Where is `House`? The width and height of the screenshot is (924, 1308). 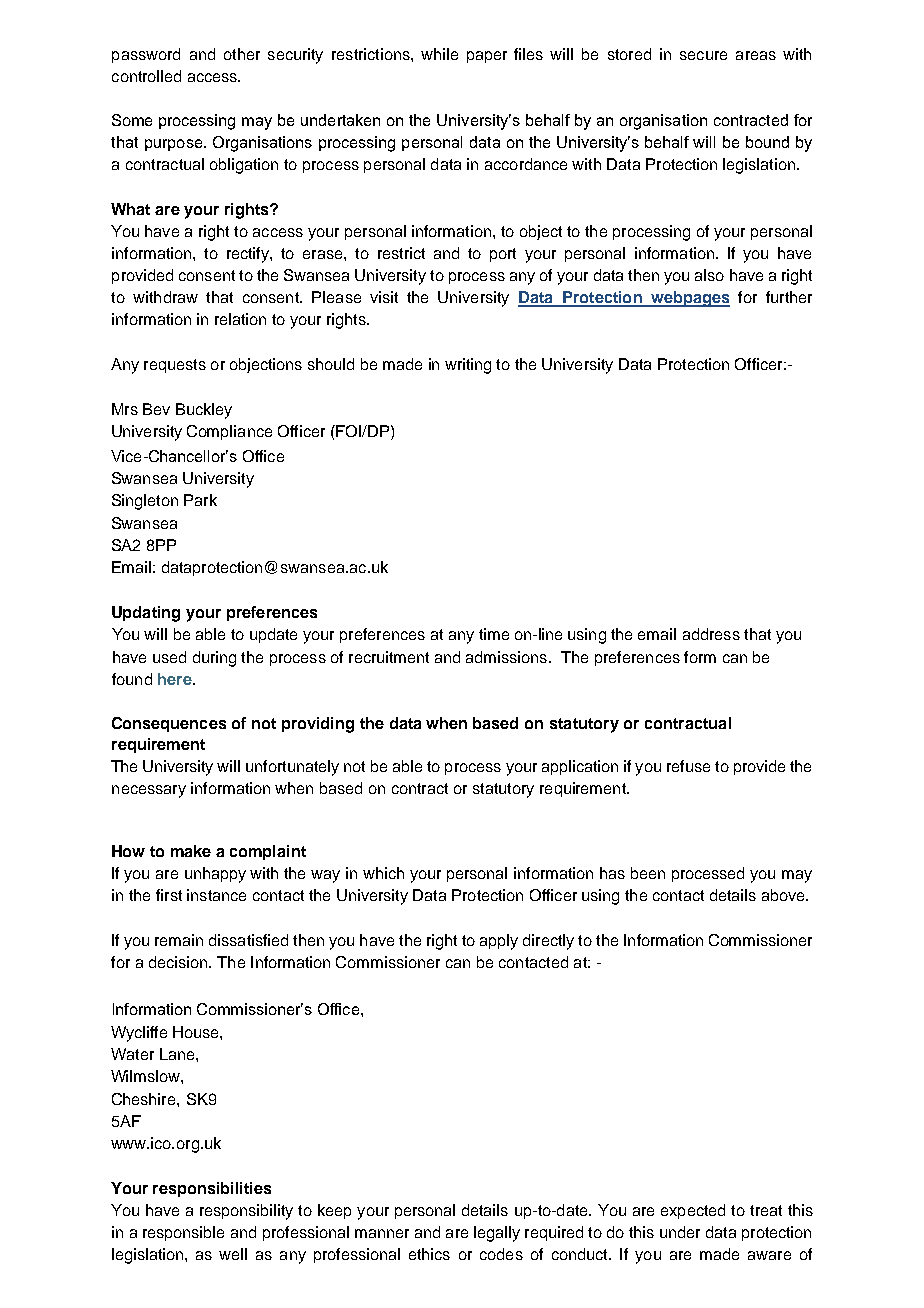
House is located at coordinates (197, 1032).
